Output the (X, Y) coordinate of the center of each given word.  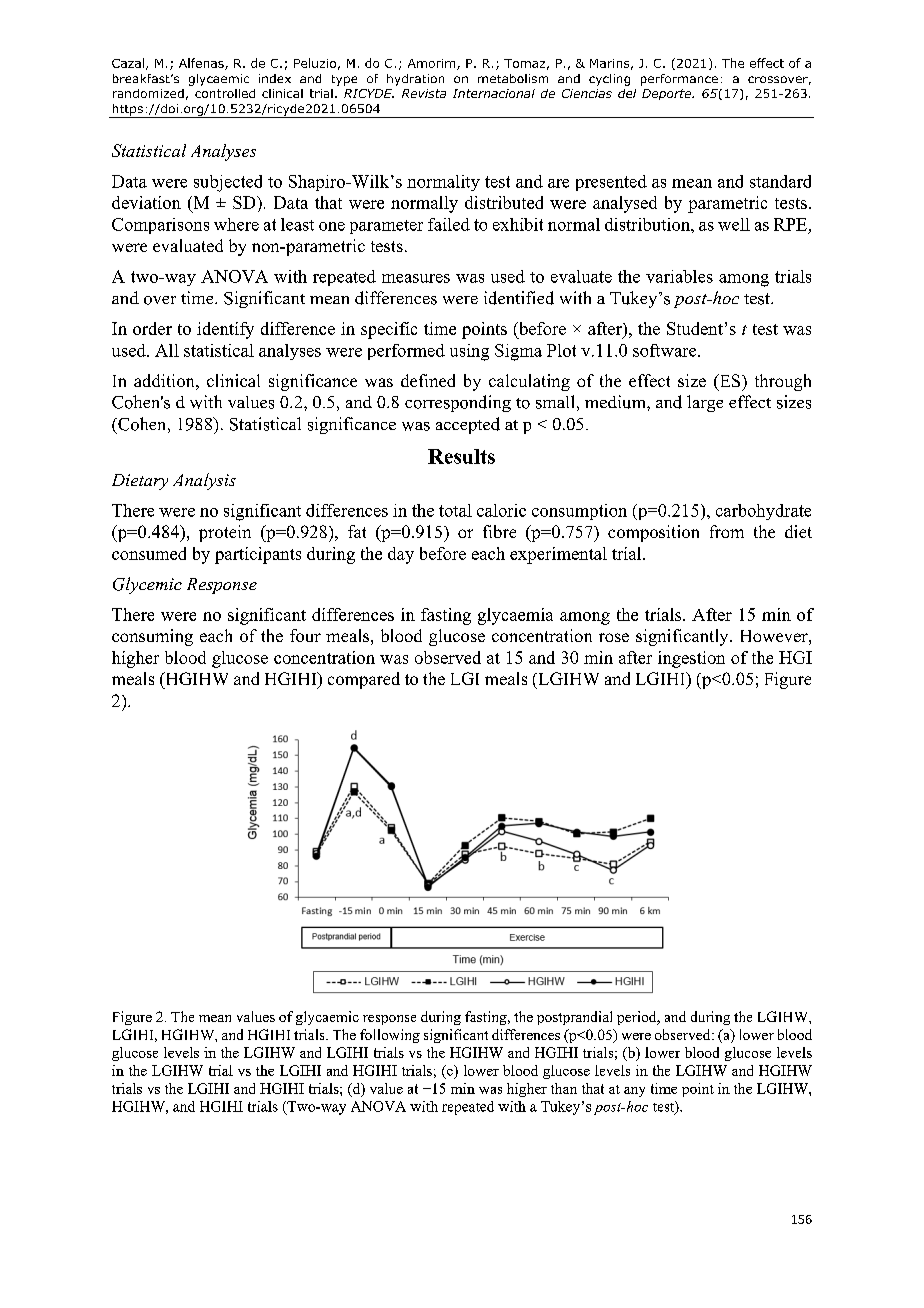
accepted (468, 425)
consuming (152, 637)
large (705, 403)
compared (364, 680)
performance (679, 80)
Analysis (204, 481)
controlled (225, 93)
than (564, 1088)
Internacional (494, 93)
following (390, 1036)
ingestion (691, 659)
